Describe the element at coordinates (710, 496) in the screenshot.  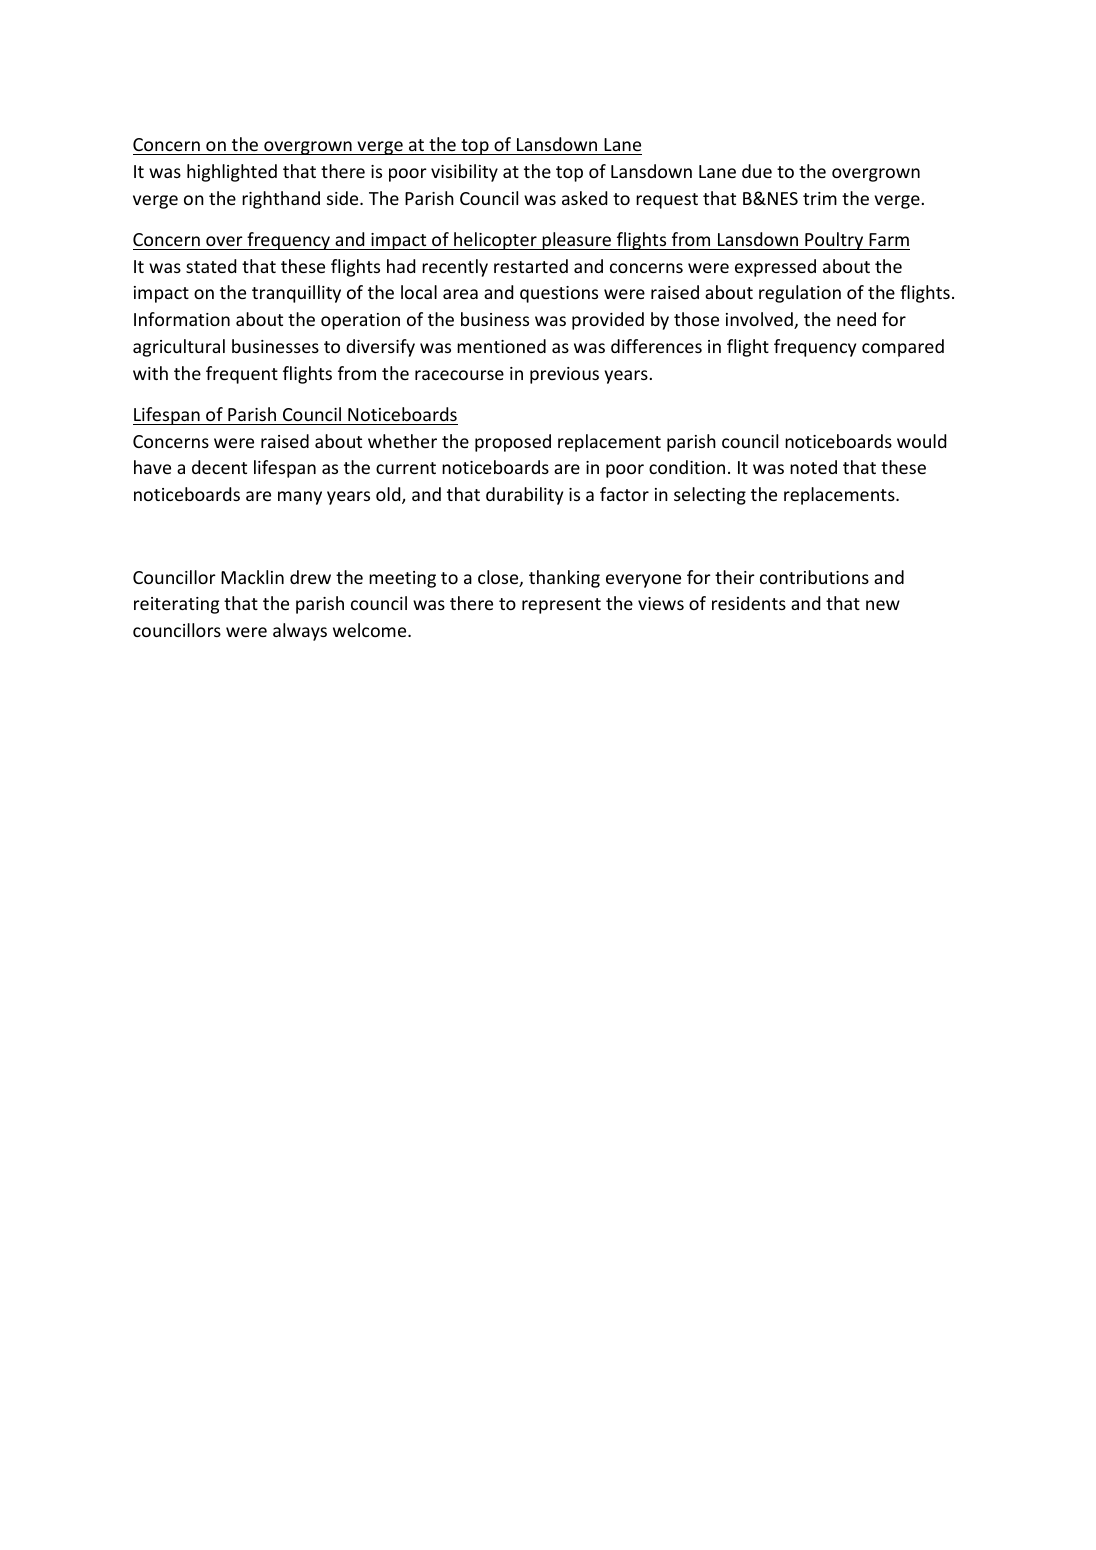
I see `selecting` at that location.
